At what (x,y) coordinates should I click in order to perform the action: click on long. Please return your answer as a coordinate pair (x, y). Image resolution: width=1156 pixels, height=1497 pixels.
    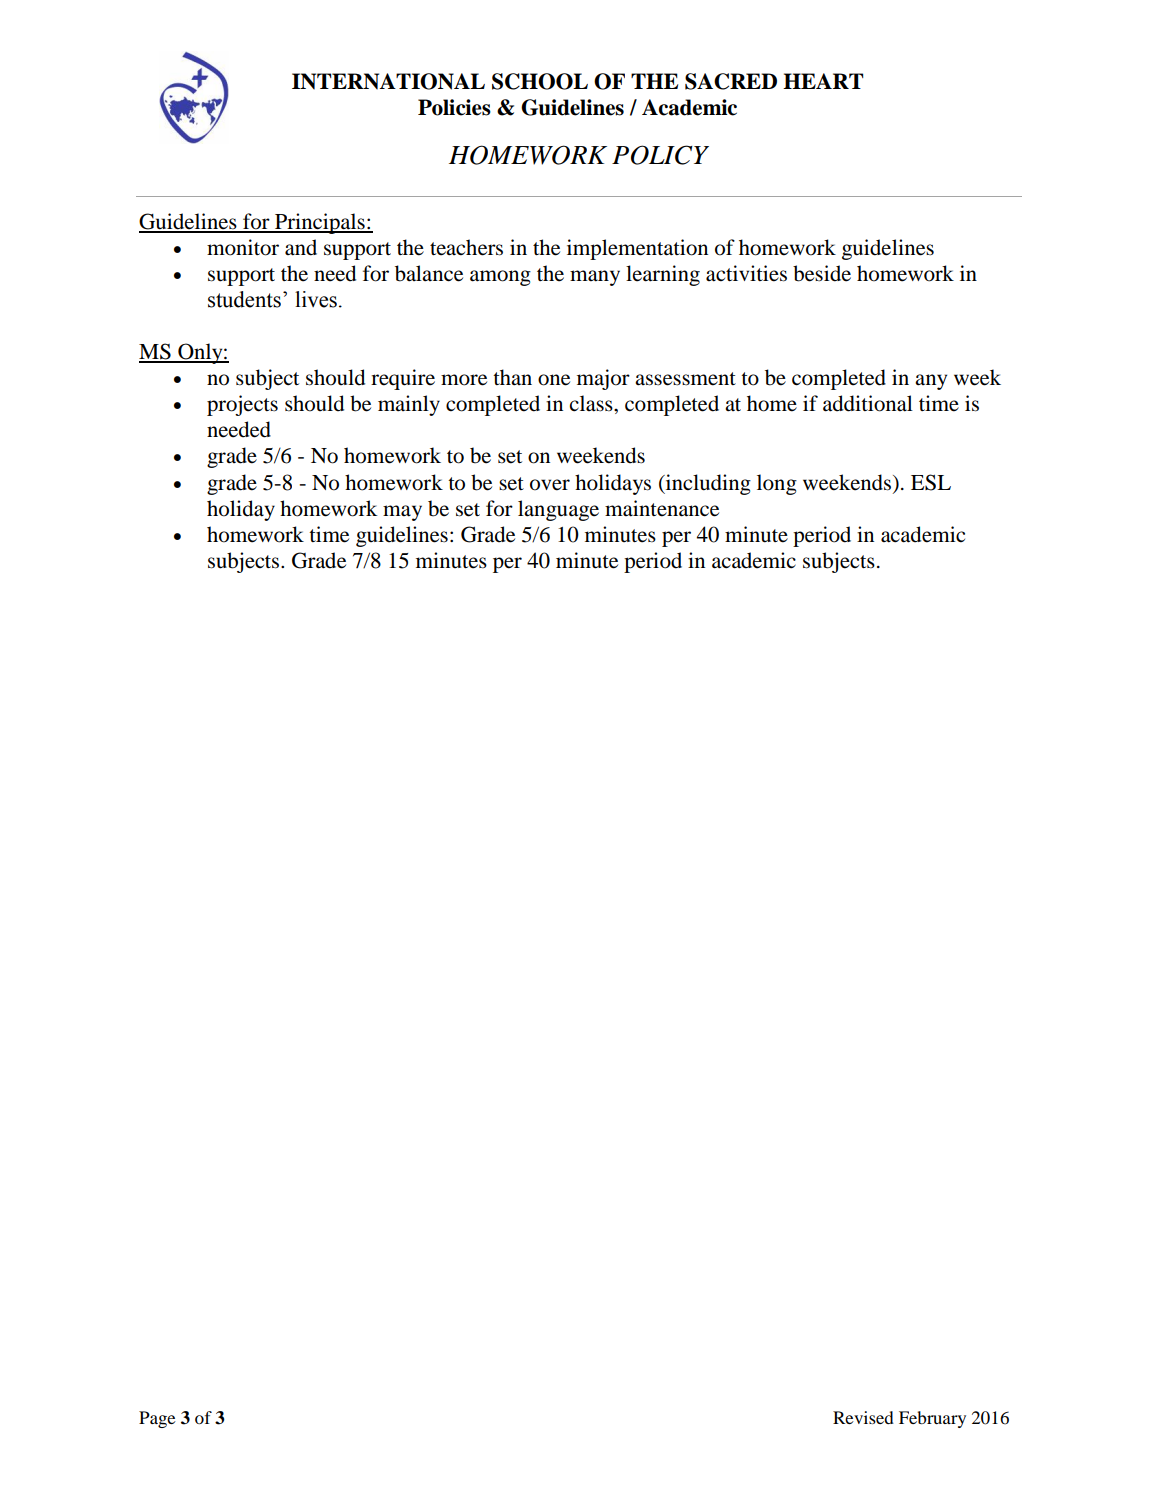
    Looking at the image, I should click on (777, 484).
